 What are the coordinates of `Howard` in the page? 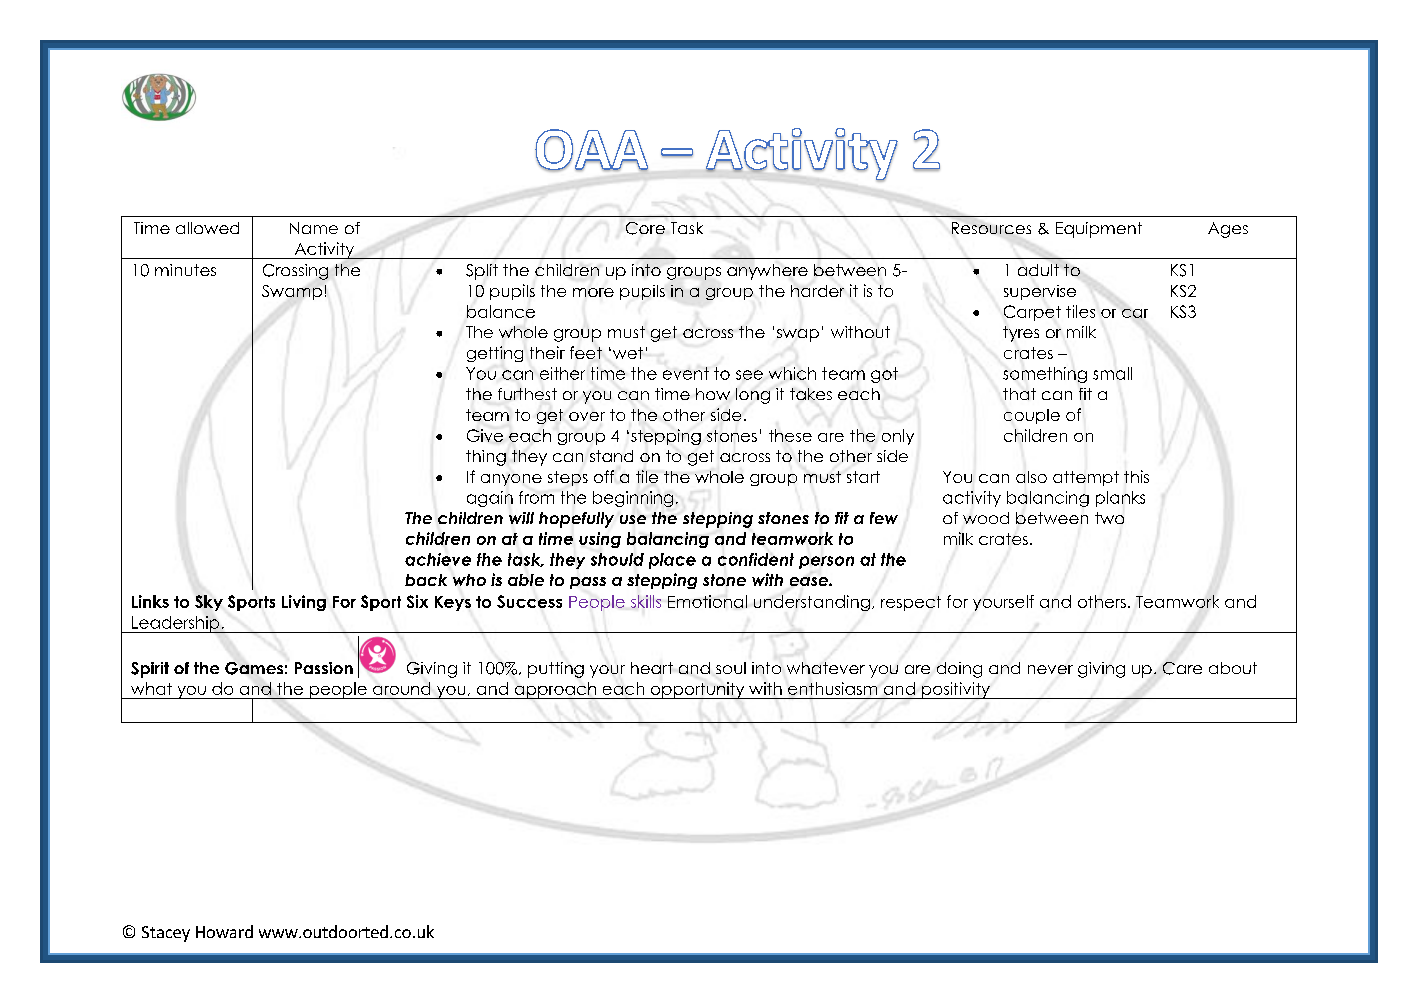 It's located at (224, 931).
